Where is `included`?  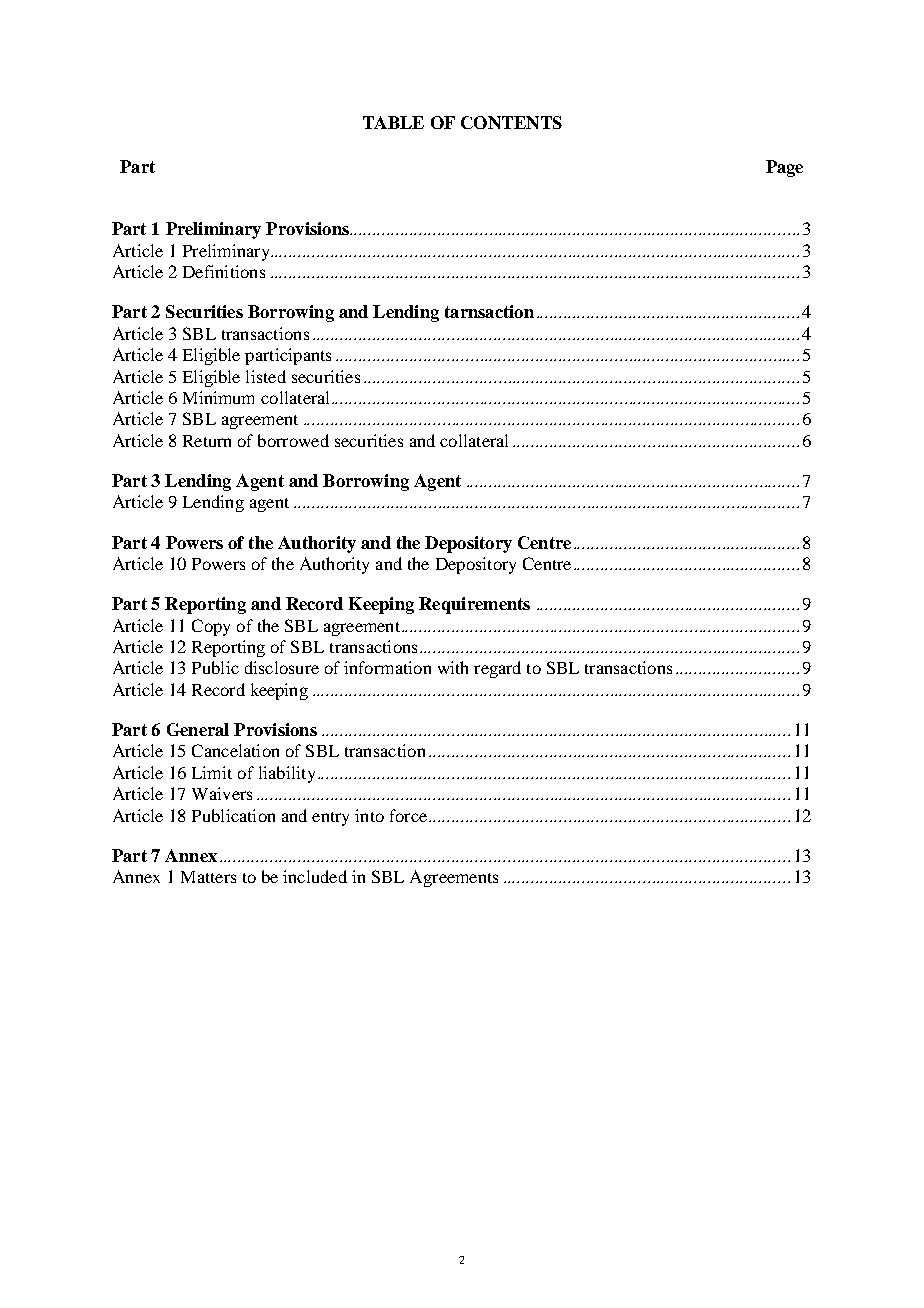 included is located at coordinates (315, 876).
